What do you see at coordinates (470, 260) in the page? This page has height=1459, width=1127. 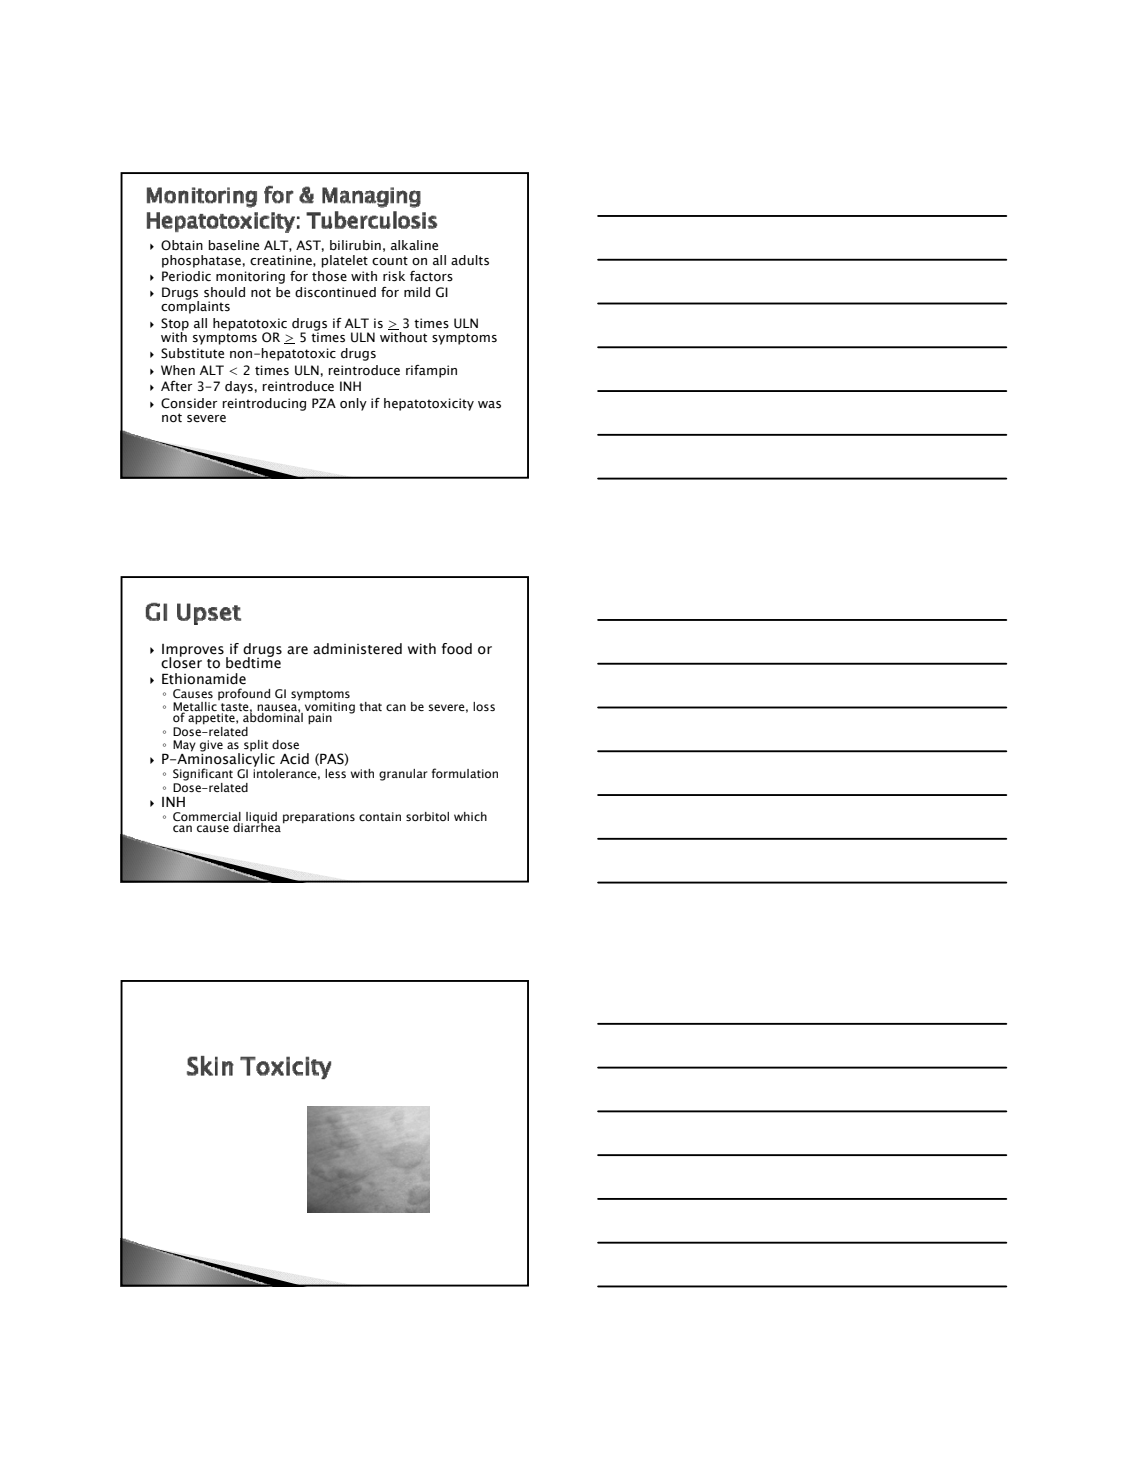 I see `adults` at bounding box center [470, 260].
